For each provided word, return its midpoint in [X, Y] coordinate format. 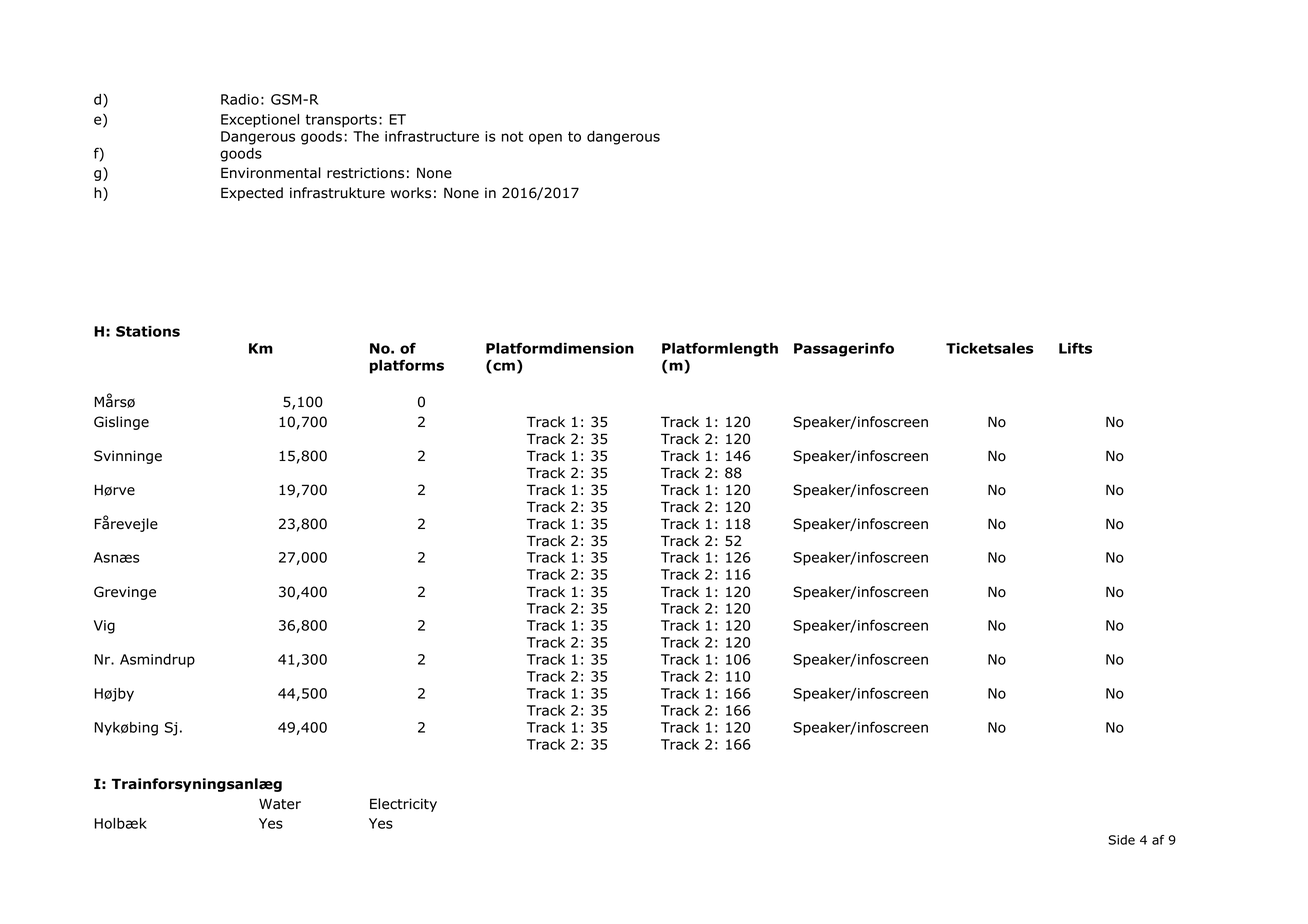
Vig [104, 627]
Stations [148, 331]
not [512, 136]
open [545, 139]
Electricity [403, 805]
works [411, 193]
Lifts [1075, 348]
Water [280, 804]
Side [1121, 840]
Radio [240, 99]
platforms [407, 366]
